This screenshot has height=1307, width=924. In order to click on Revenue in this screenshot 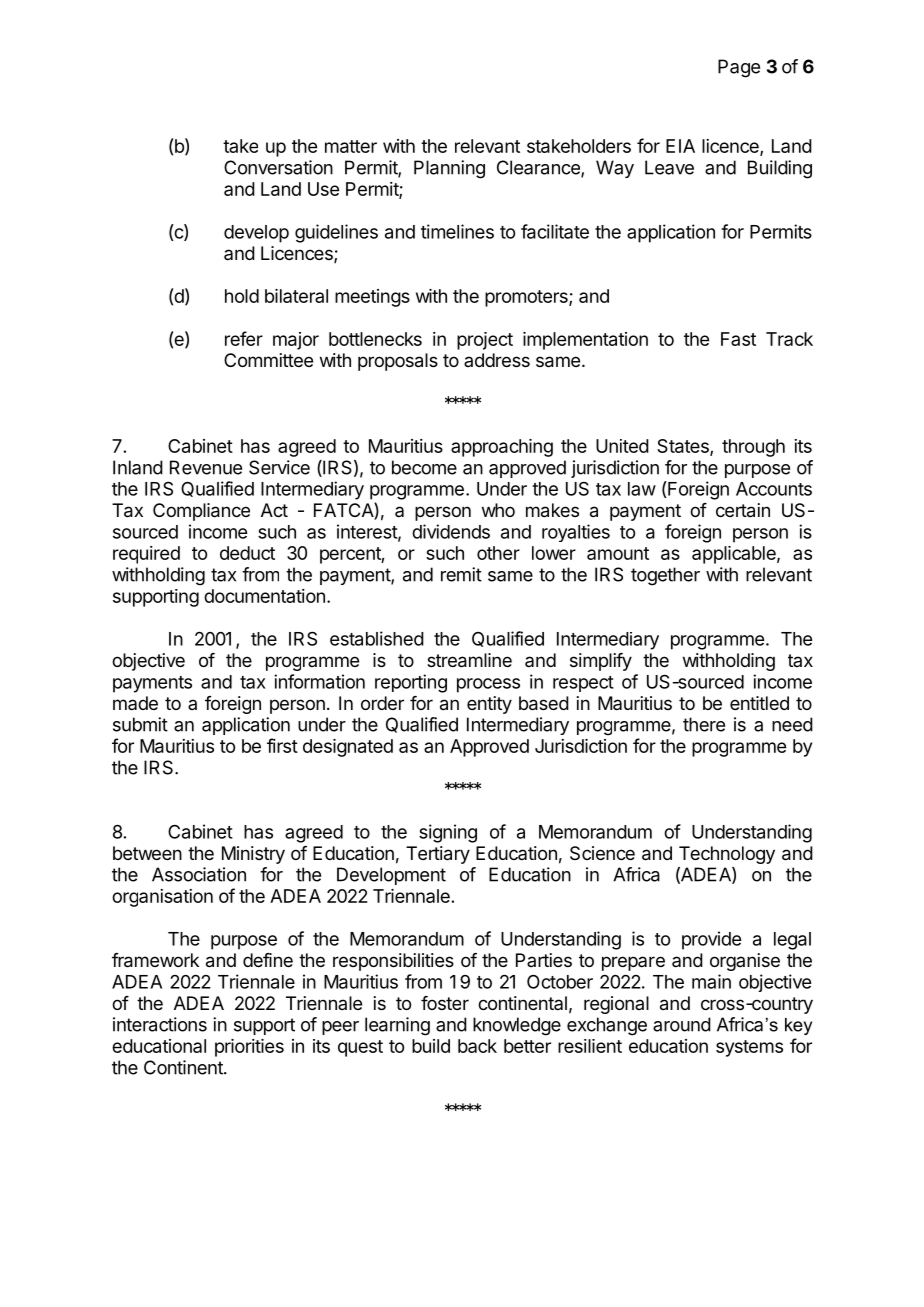, I will do `click(206, 467)`.
